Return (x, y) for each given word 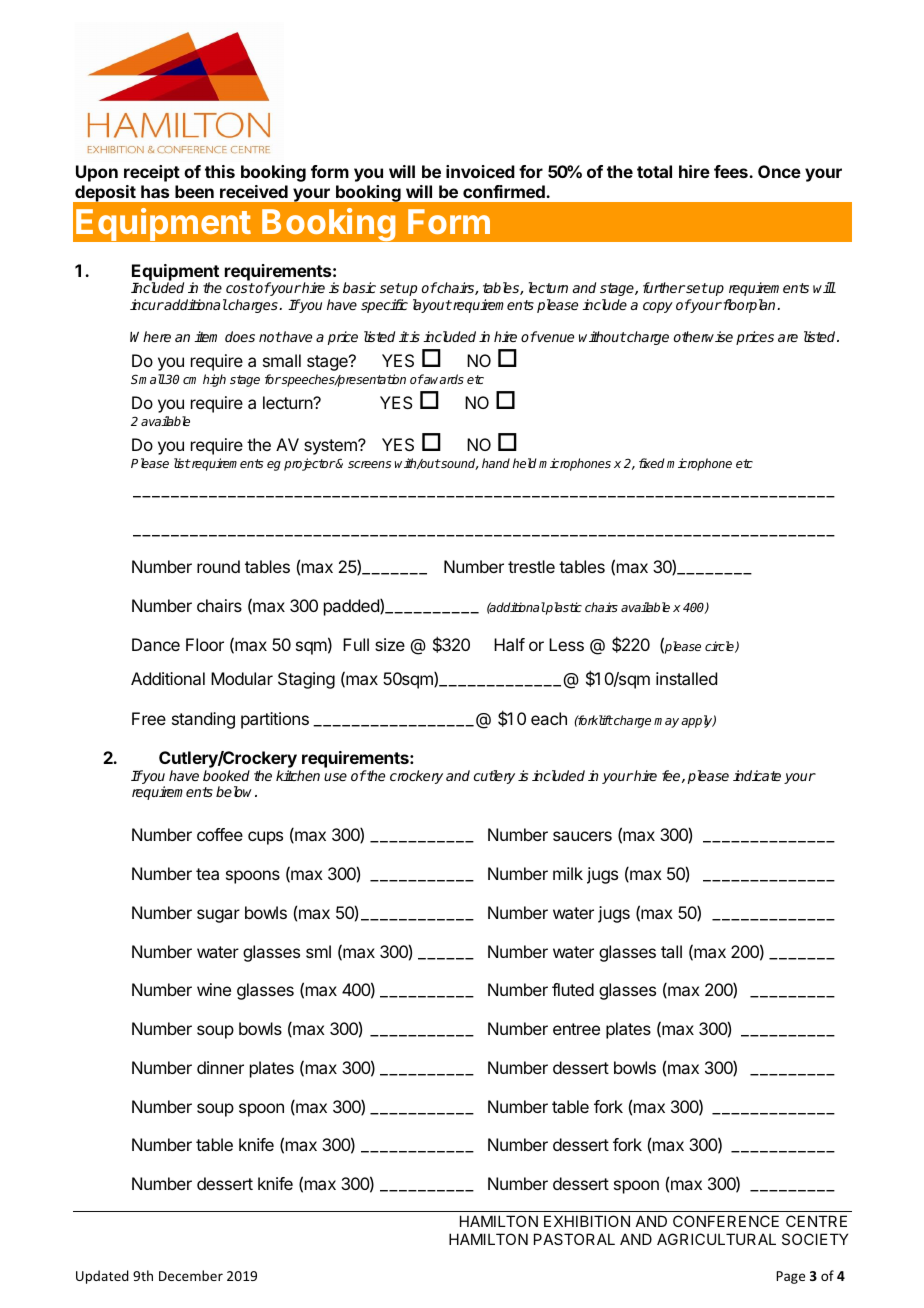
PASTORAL (574, 1239)
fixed (652, 463)
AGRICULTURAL (716, 1239)
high (214, 380)
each (549, 718)
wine (214, 989)
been (194, 191)
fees (732, 171)
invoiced (480, 171)
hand (496, 463)
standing (203, 720)
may (666, 723)
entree (576, 1029)
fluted (573, 989)
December (191, 1275)
